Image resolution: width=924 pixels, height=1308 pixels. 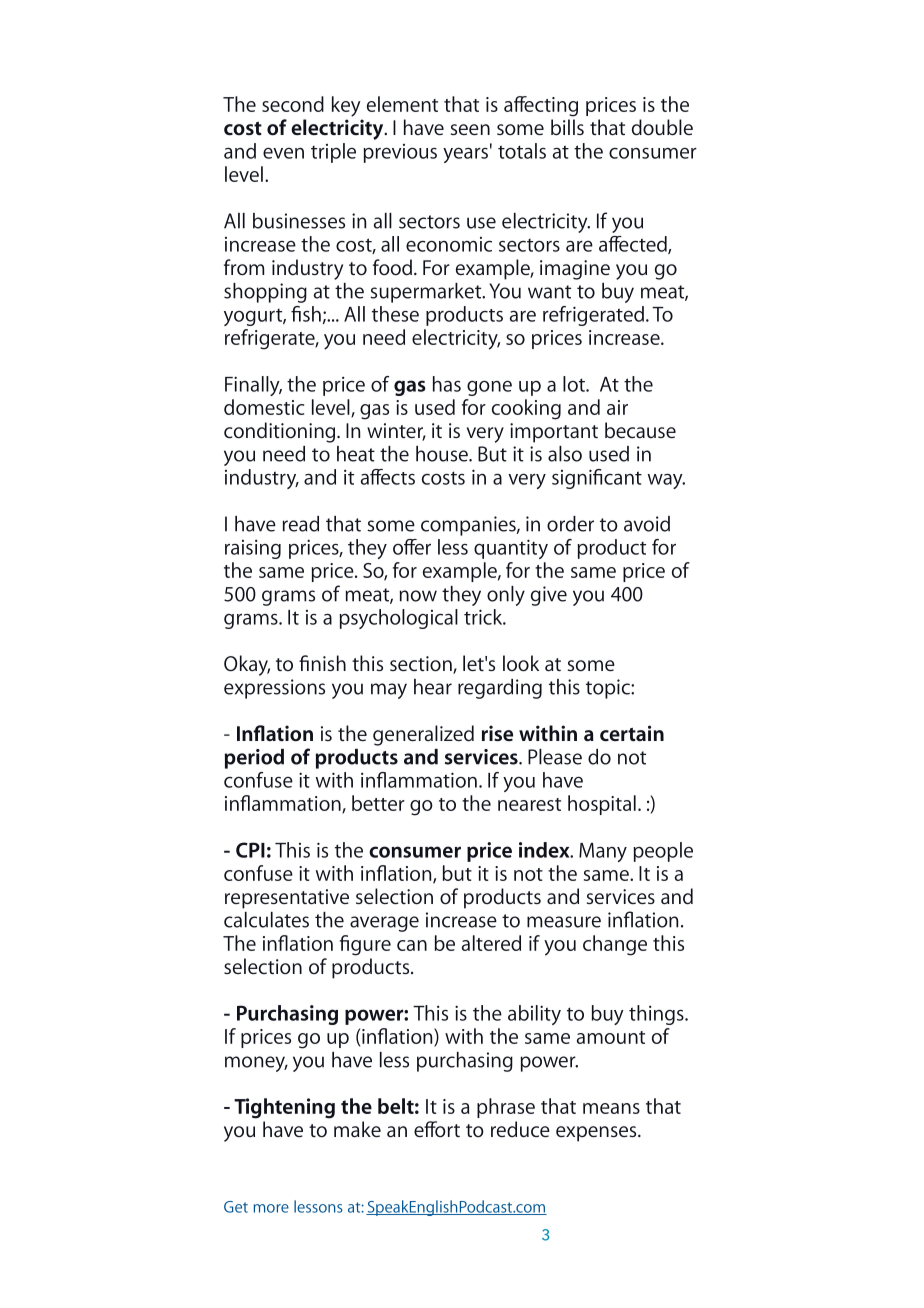 What do you see at coordinates (609, 689) in the screenshot?
I see `topic` at bounding box center [609, 689].
